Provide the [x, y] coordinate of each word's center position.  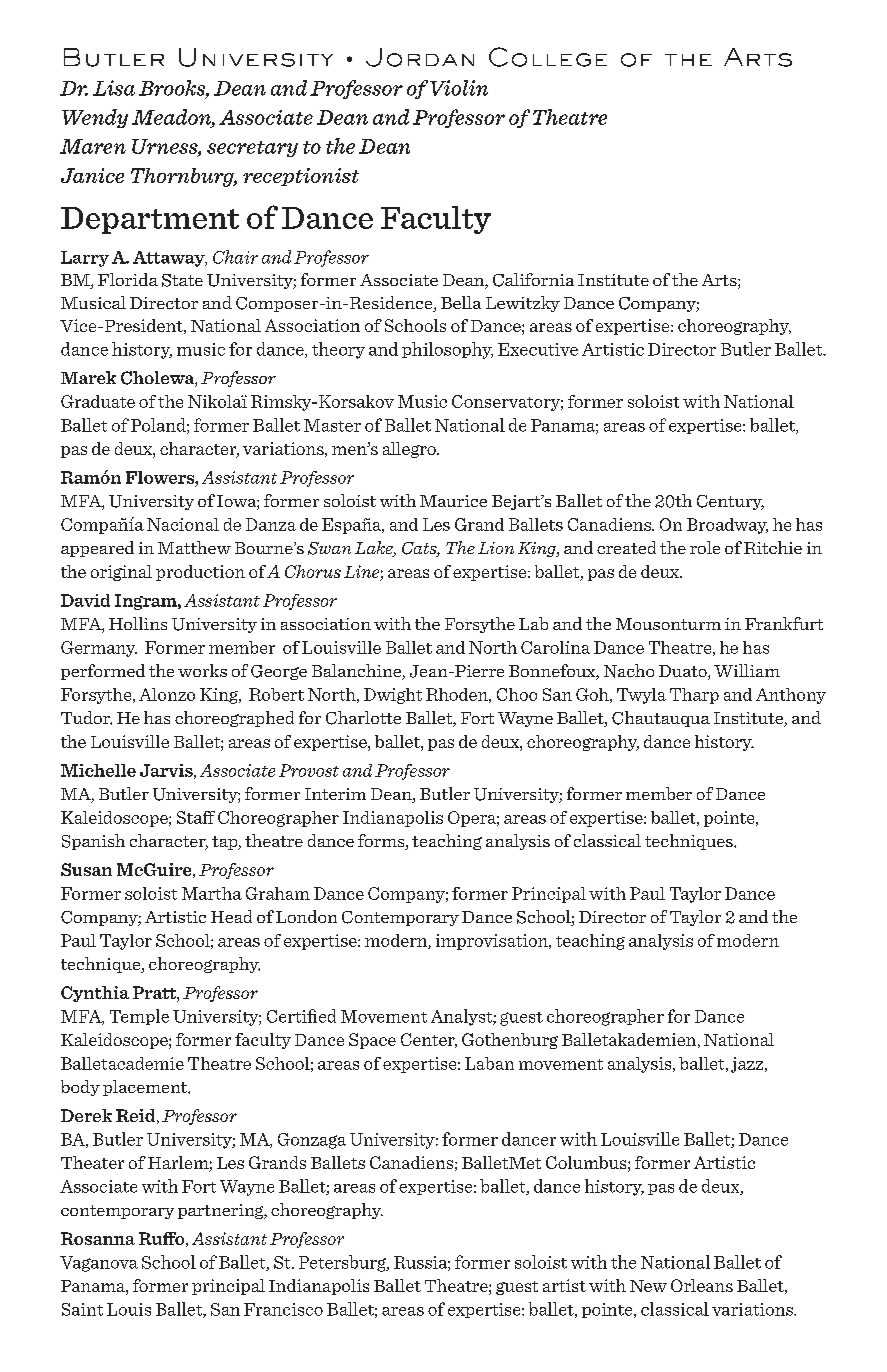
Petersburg [343, 1263]
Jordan [420, 57]
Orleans [702, 1285]
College [548, 57]
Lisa [114, 88]
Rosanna [98, 1238]
